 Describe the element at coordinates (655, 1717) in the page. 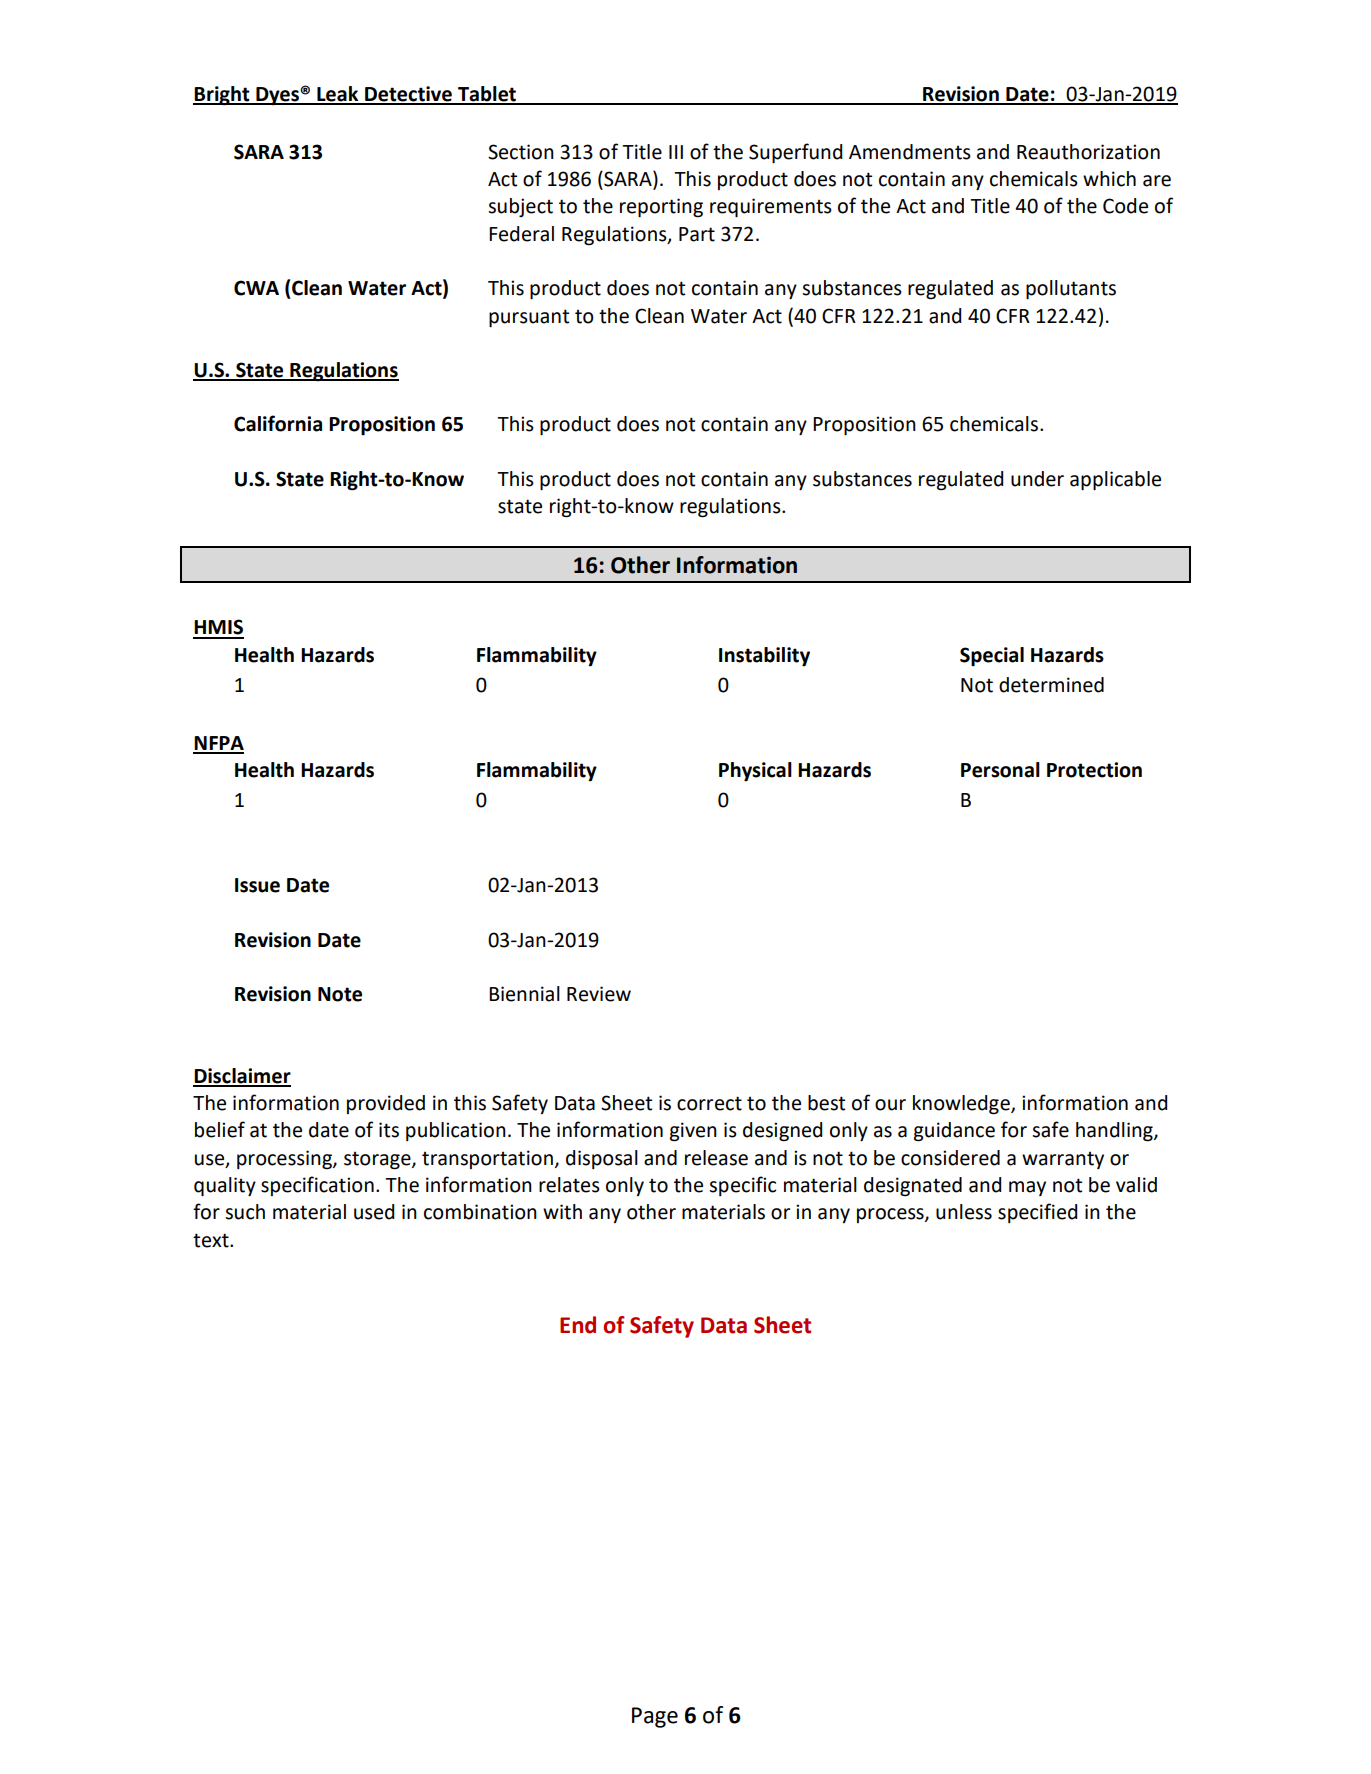

I see `Page` at that location.
